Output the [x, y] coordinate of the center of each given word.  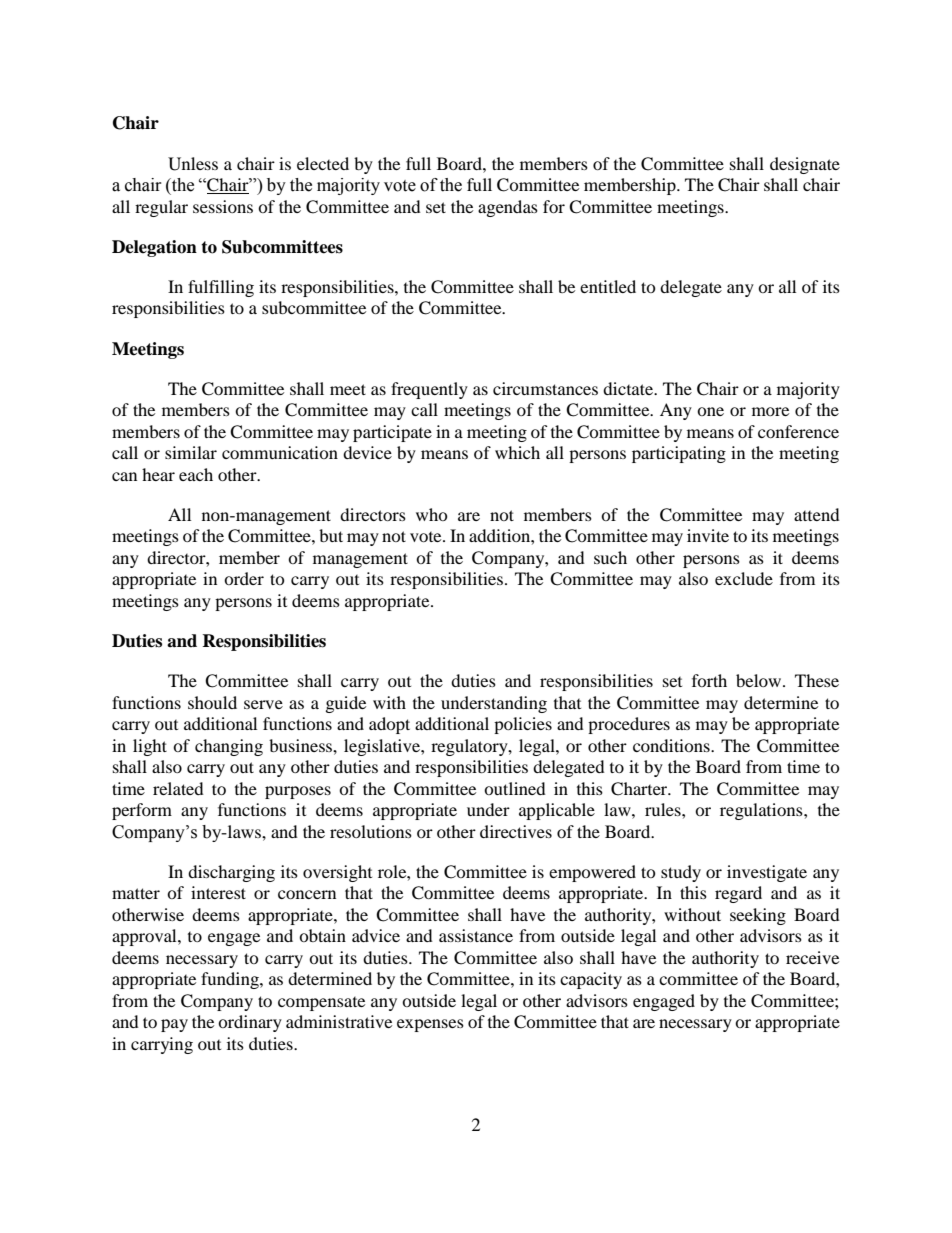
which [517, 452]
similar [191, 452]
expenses [430, 1025]
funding [231, 980]
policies [523, 725]
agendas [508, 208]
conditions [672, 745]
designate [805, 165]
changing [229, 747]
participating [679, 454]
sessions [223, 206]
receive [812, 957]
